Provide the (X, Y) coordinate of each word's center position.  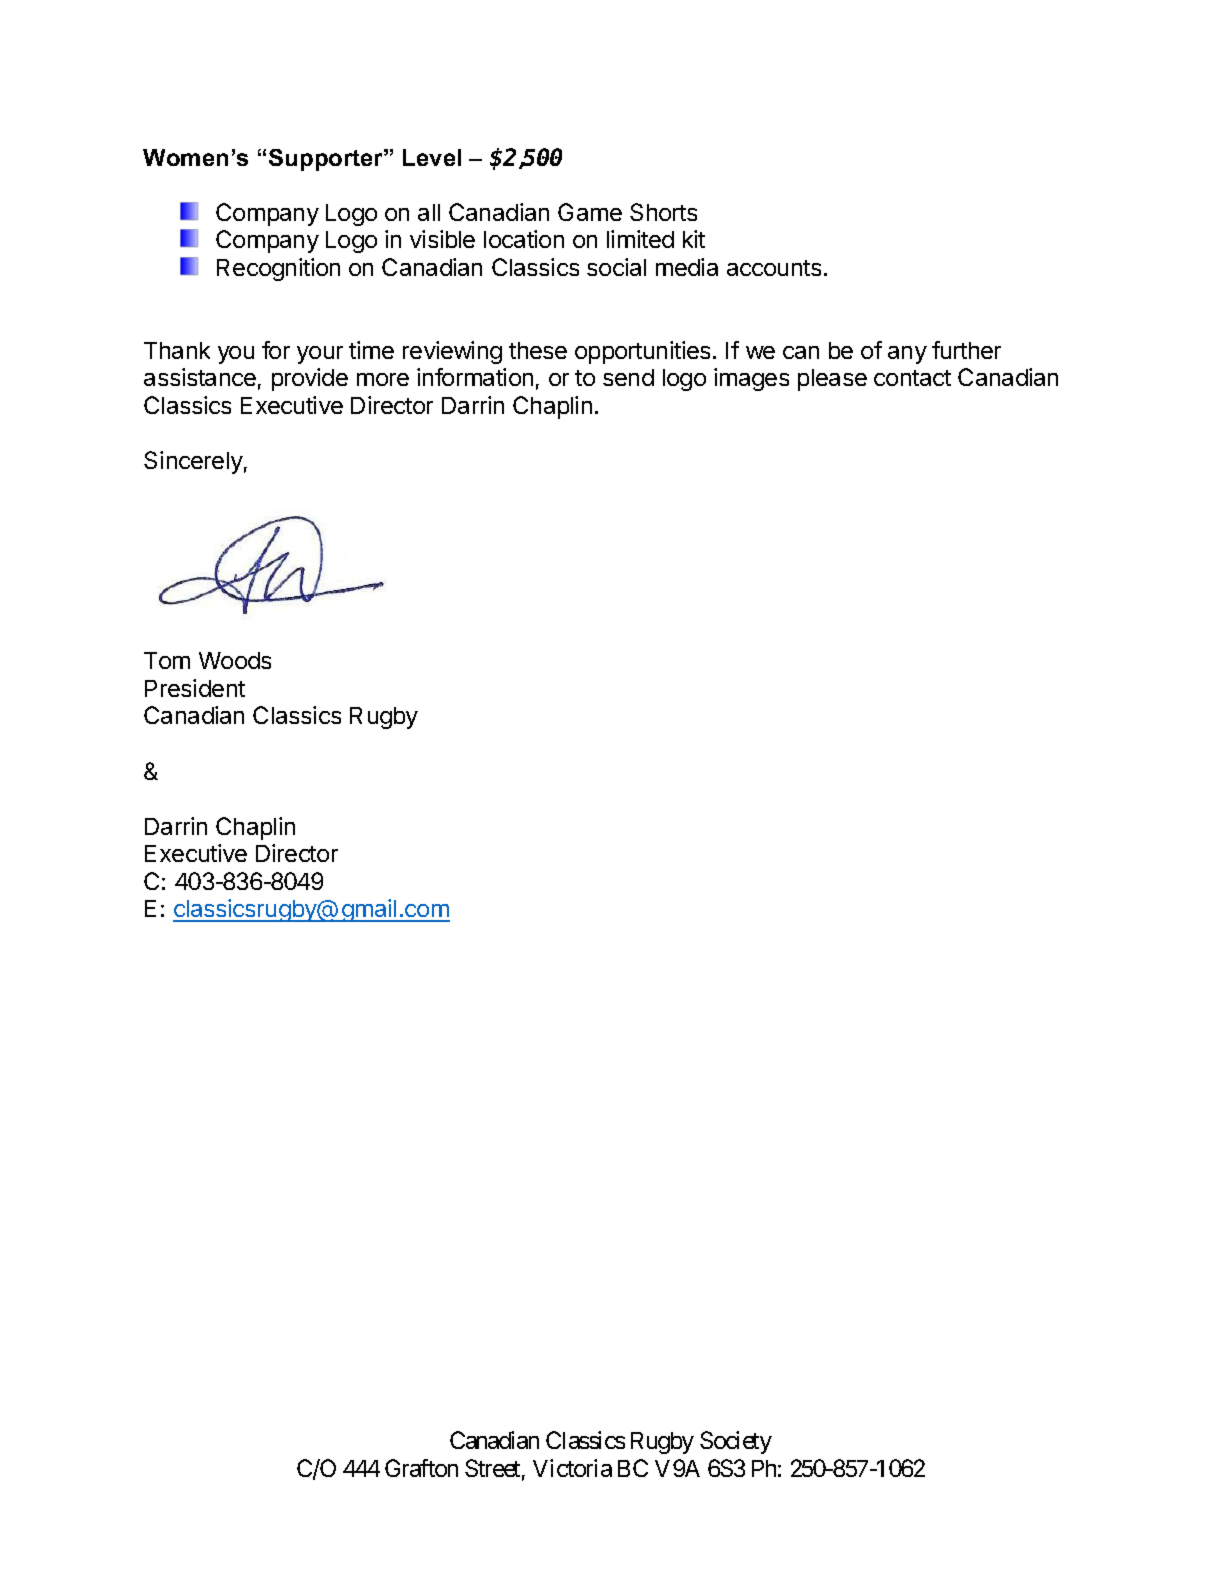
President (195, 688)
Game (590, 212)
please (832, 380)
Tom (167, 660)
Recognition (278, 269)
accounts (774, 268)
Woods (235, 660)
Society (736, 1442)
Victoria (572, 1468)
